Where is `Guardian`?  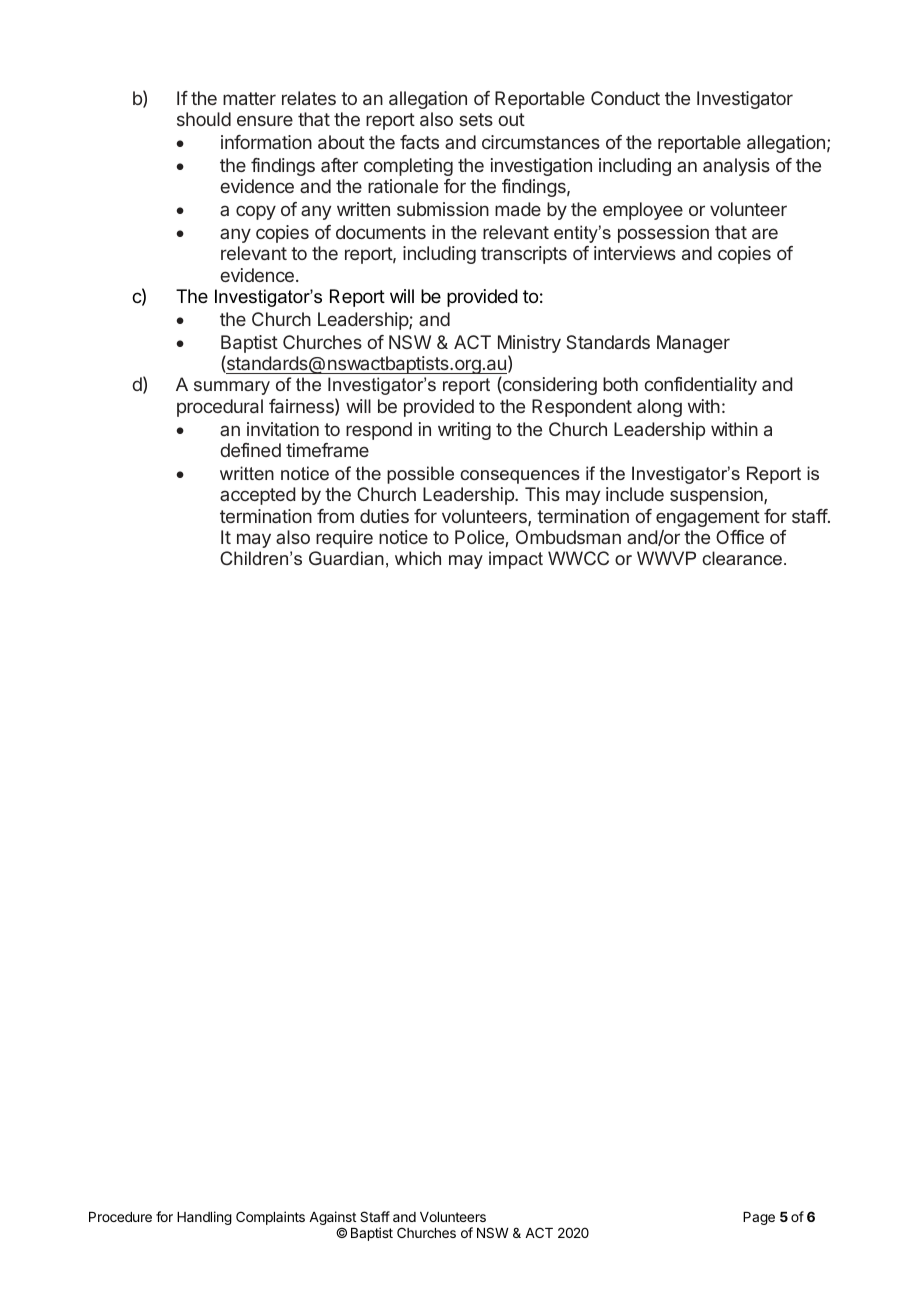
Guardian is located at coordinates (346, 558).
